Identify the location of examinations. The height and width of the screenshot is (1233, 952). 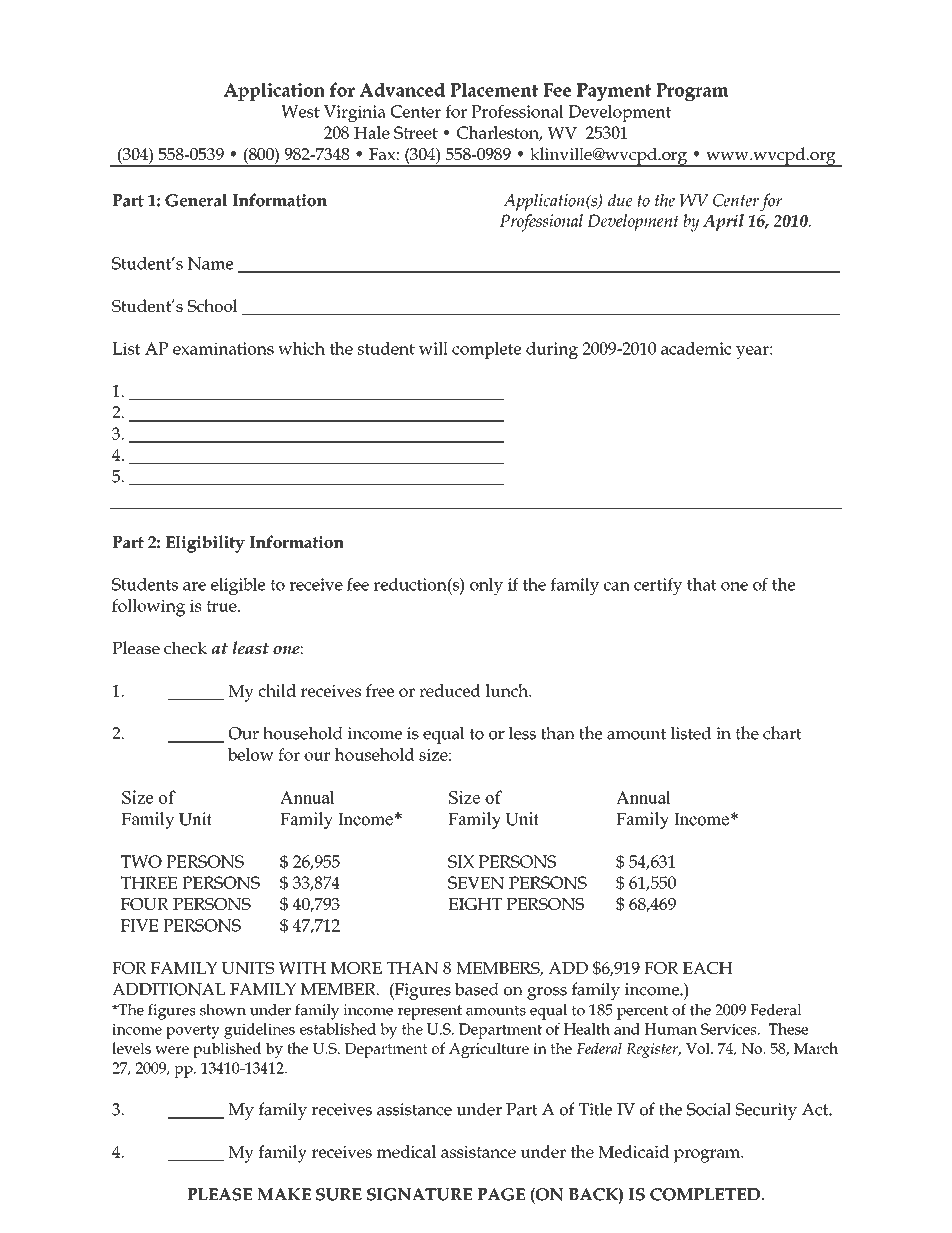
(223, 348).
